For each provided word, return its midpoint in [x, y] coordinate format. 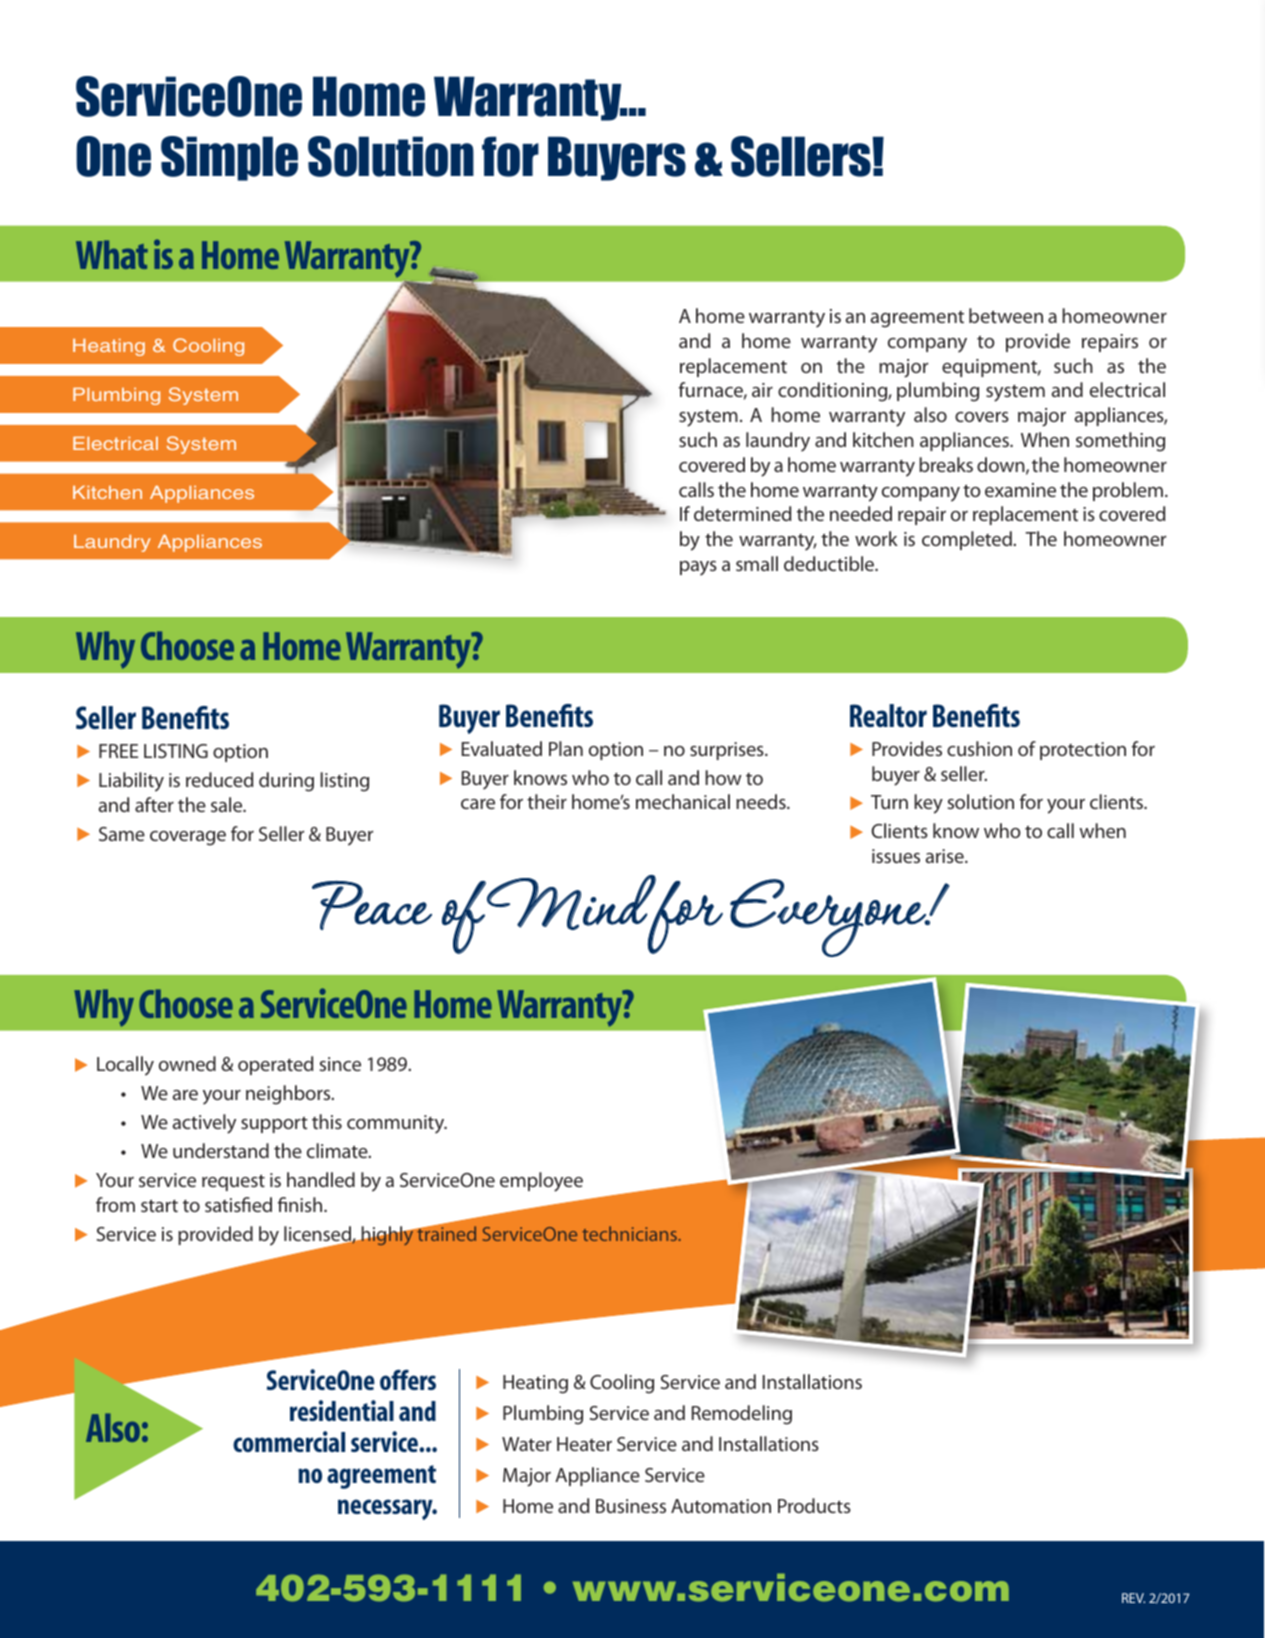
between [1006, 315]
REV [1133, 1598]
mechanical [683, 801]
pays [698, 568]
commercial [289, 1441]
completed [968, 540]
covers [982, 417]
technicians [631, 1233]
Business [631, 1506]
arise [945, 856]
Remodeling [742, 1415]
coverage [188, 838]
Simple [229, 158]
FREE [118, 751]
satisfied [238, 1204]
